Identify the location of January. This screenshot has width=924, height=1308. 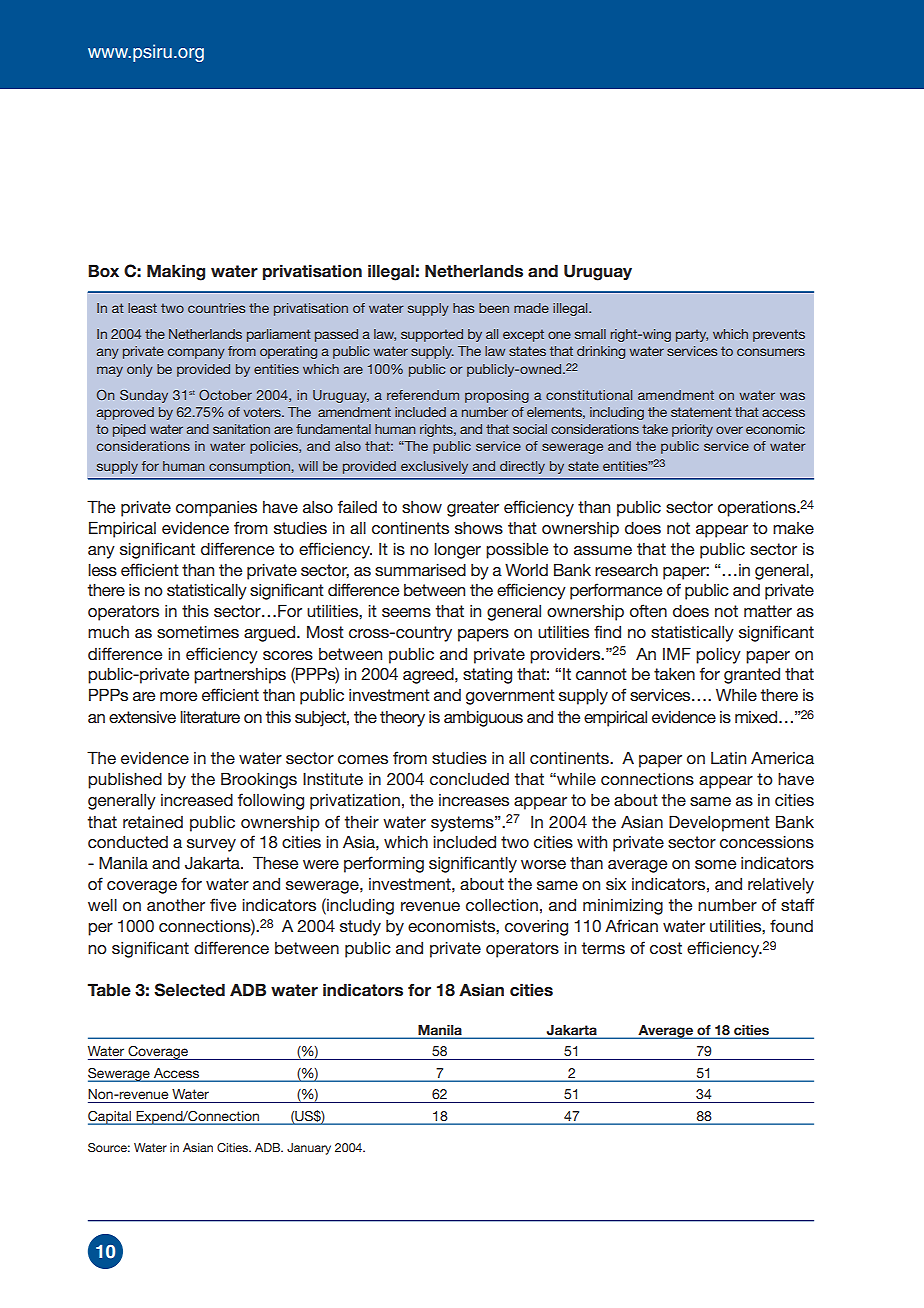
(309, 1149).
